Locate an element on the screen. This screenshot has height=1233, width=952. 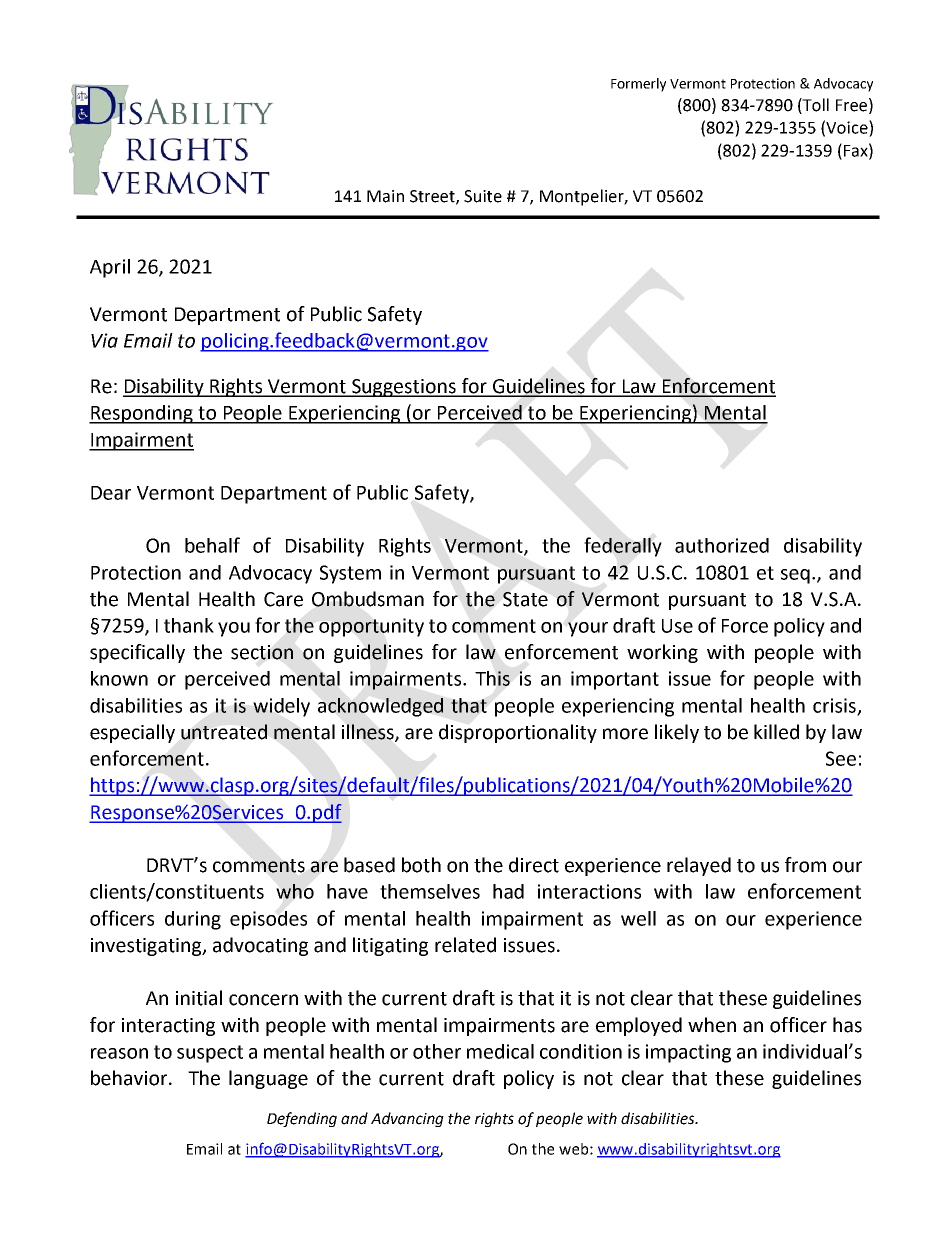
had is located at coordinates (508, 891).
